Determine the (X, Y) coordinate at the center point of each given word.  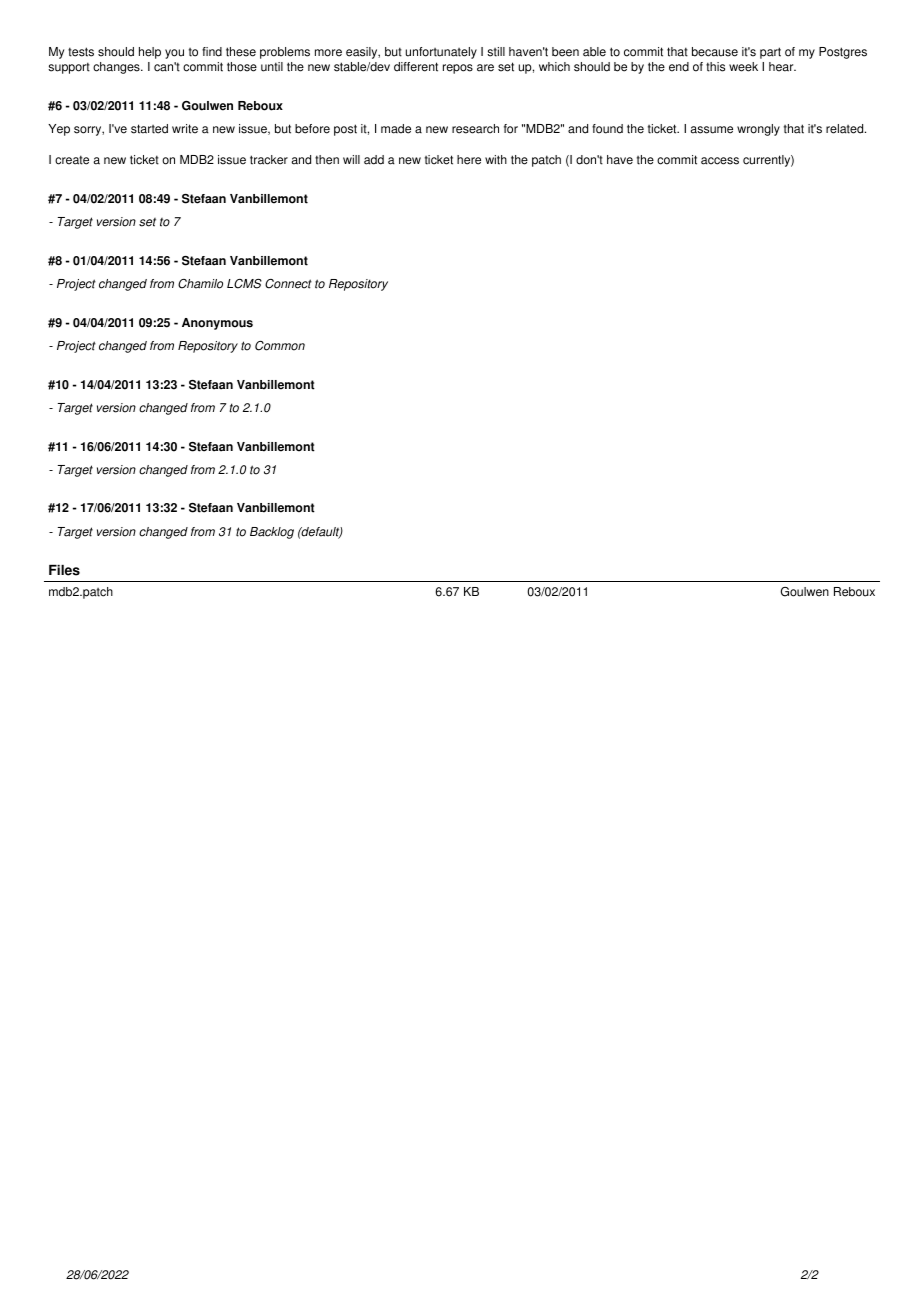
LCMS (244, 284)
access (720, 161)
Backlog (272, 533)
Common (280, 346)
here (469, 160)
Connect (288, 284)
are (485, 68)
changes (117, 68)
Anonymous (217, 324)
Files (64, 570)
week (743, 67)
